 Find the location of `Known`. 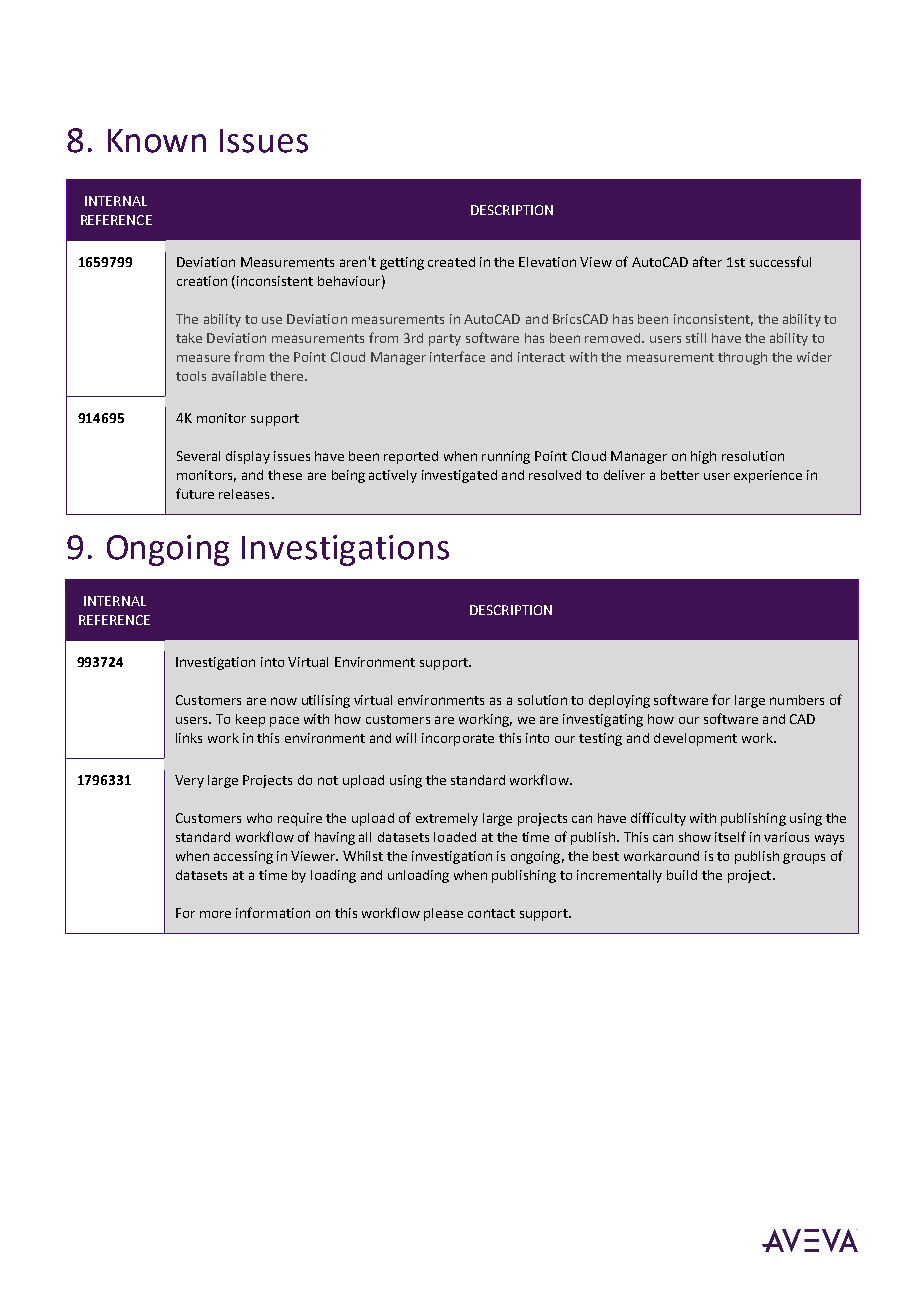

Known is located at coordinates (157, 141).
